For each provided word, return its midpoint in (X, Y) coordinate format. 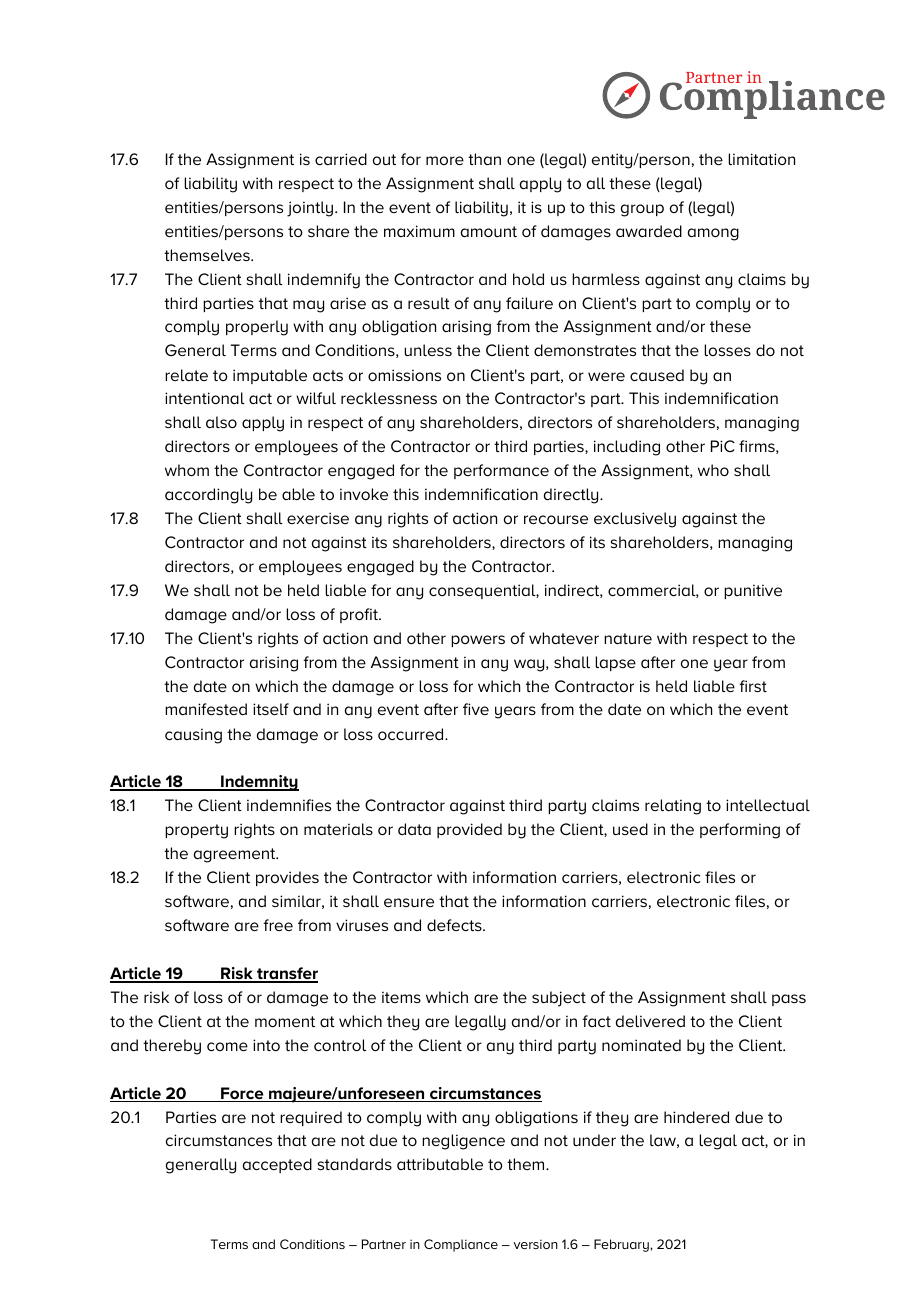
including (627, 448)
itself (271, 709)
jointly (310, 209)
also (221, 422)
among (713, 234)
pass (789, 1000)
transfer (286, 974)
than (484, 159)
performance (501, 471)
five (476, 709)
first (753, 686)
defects (455, 925)
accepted (277, 1165)
